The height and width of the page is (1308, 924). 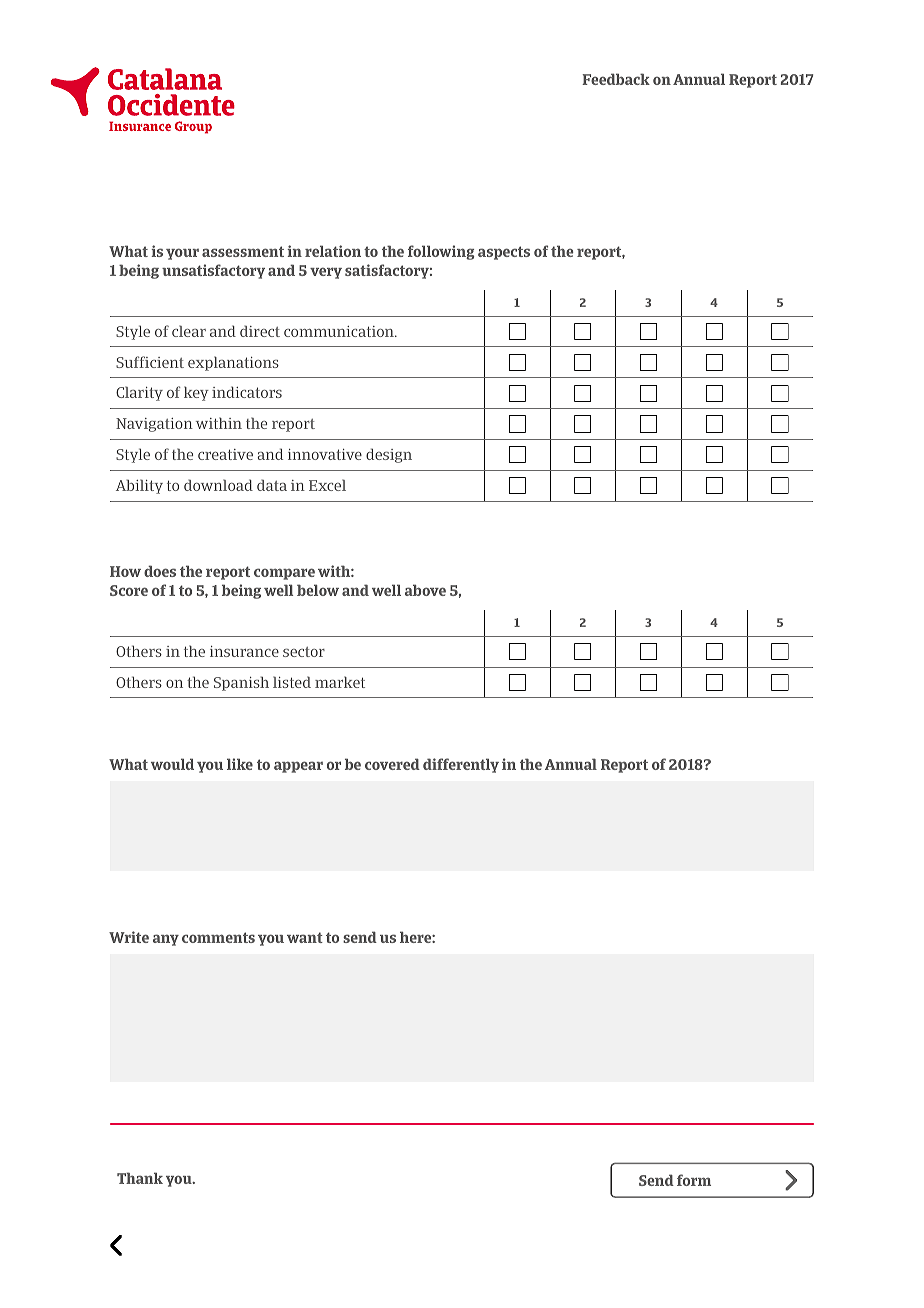 What do you see at coordinates (461, 765) in the page?
I see `differently` at bounding box center [461, 765].
